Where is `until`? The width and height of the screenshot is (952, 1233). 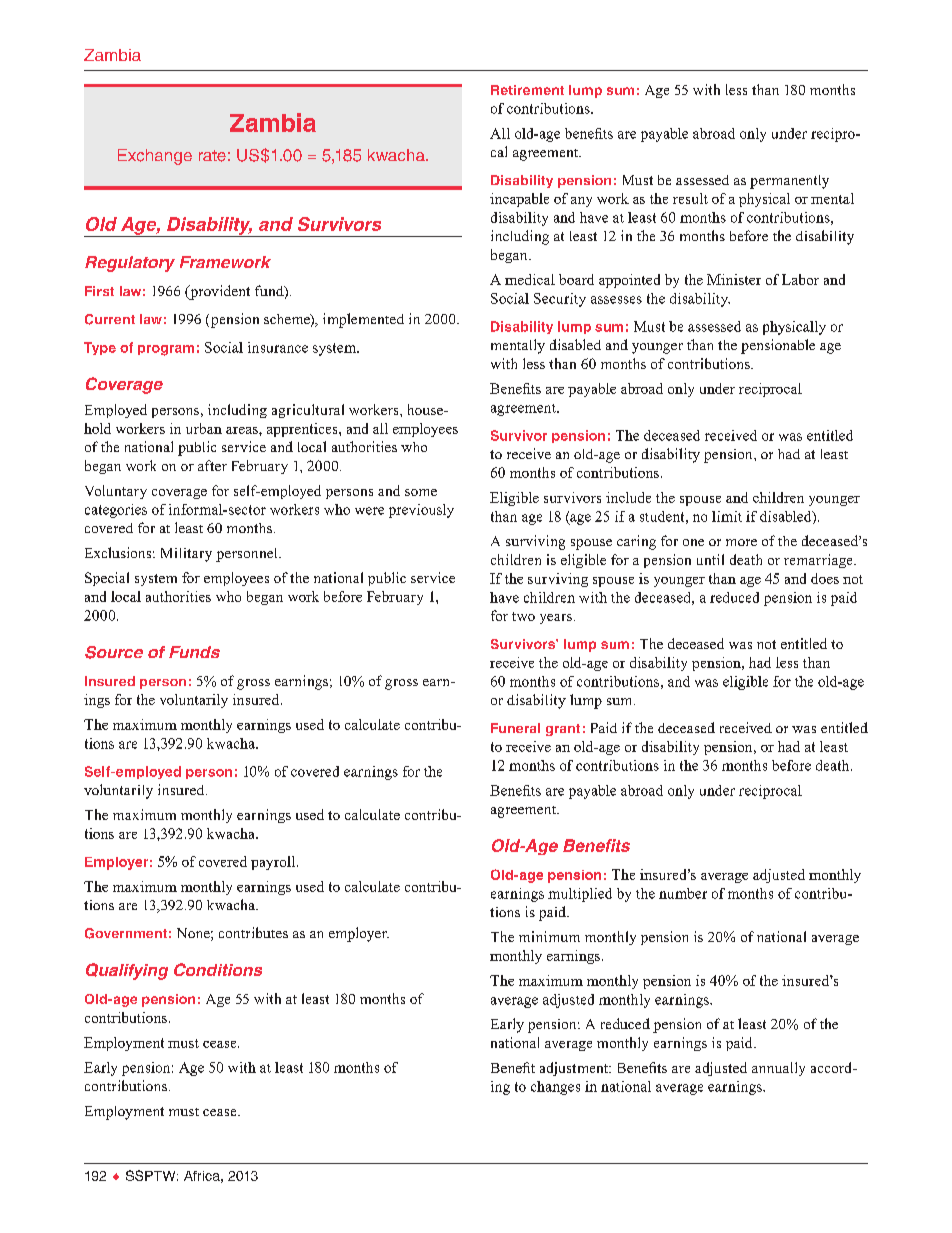 until is located at coordinates (710, 559).
